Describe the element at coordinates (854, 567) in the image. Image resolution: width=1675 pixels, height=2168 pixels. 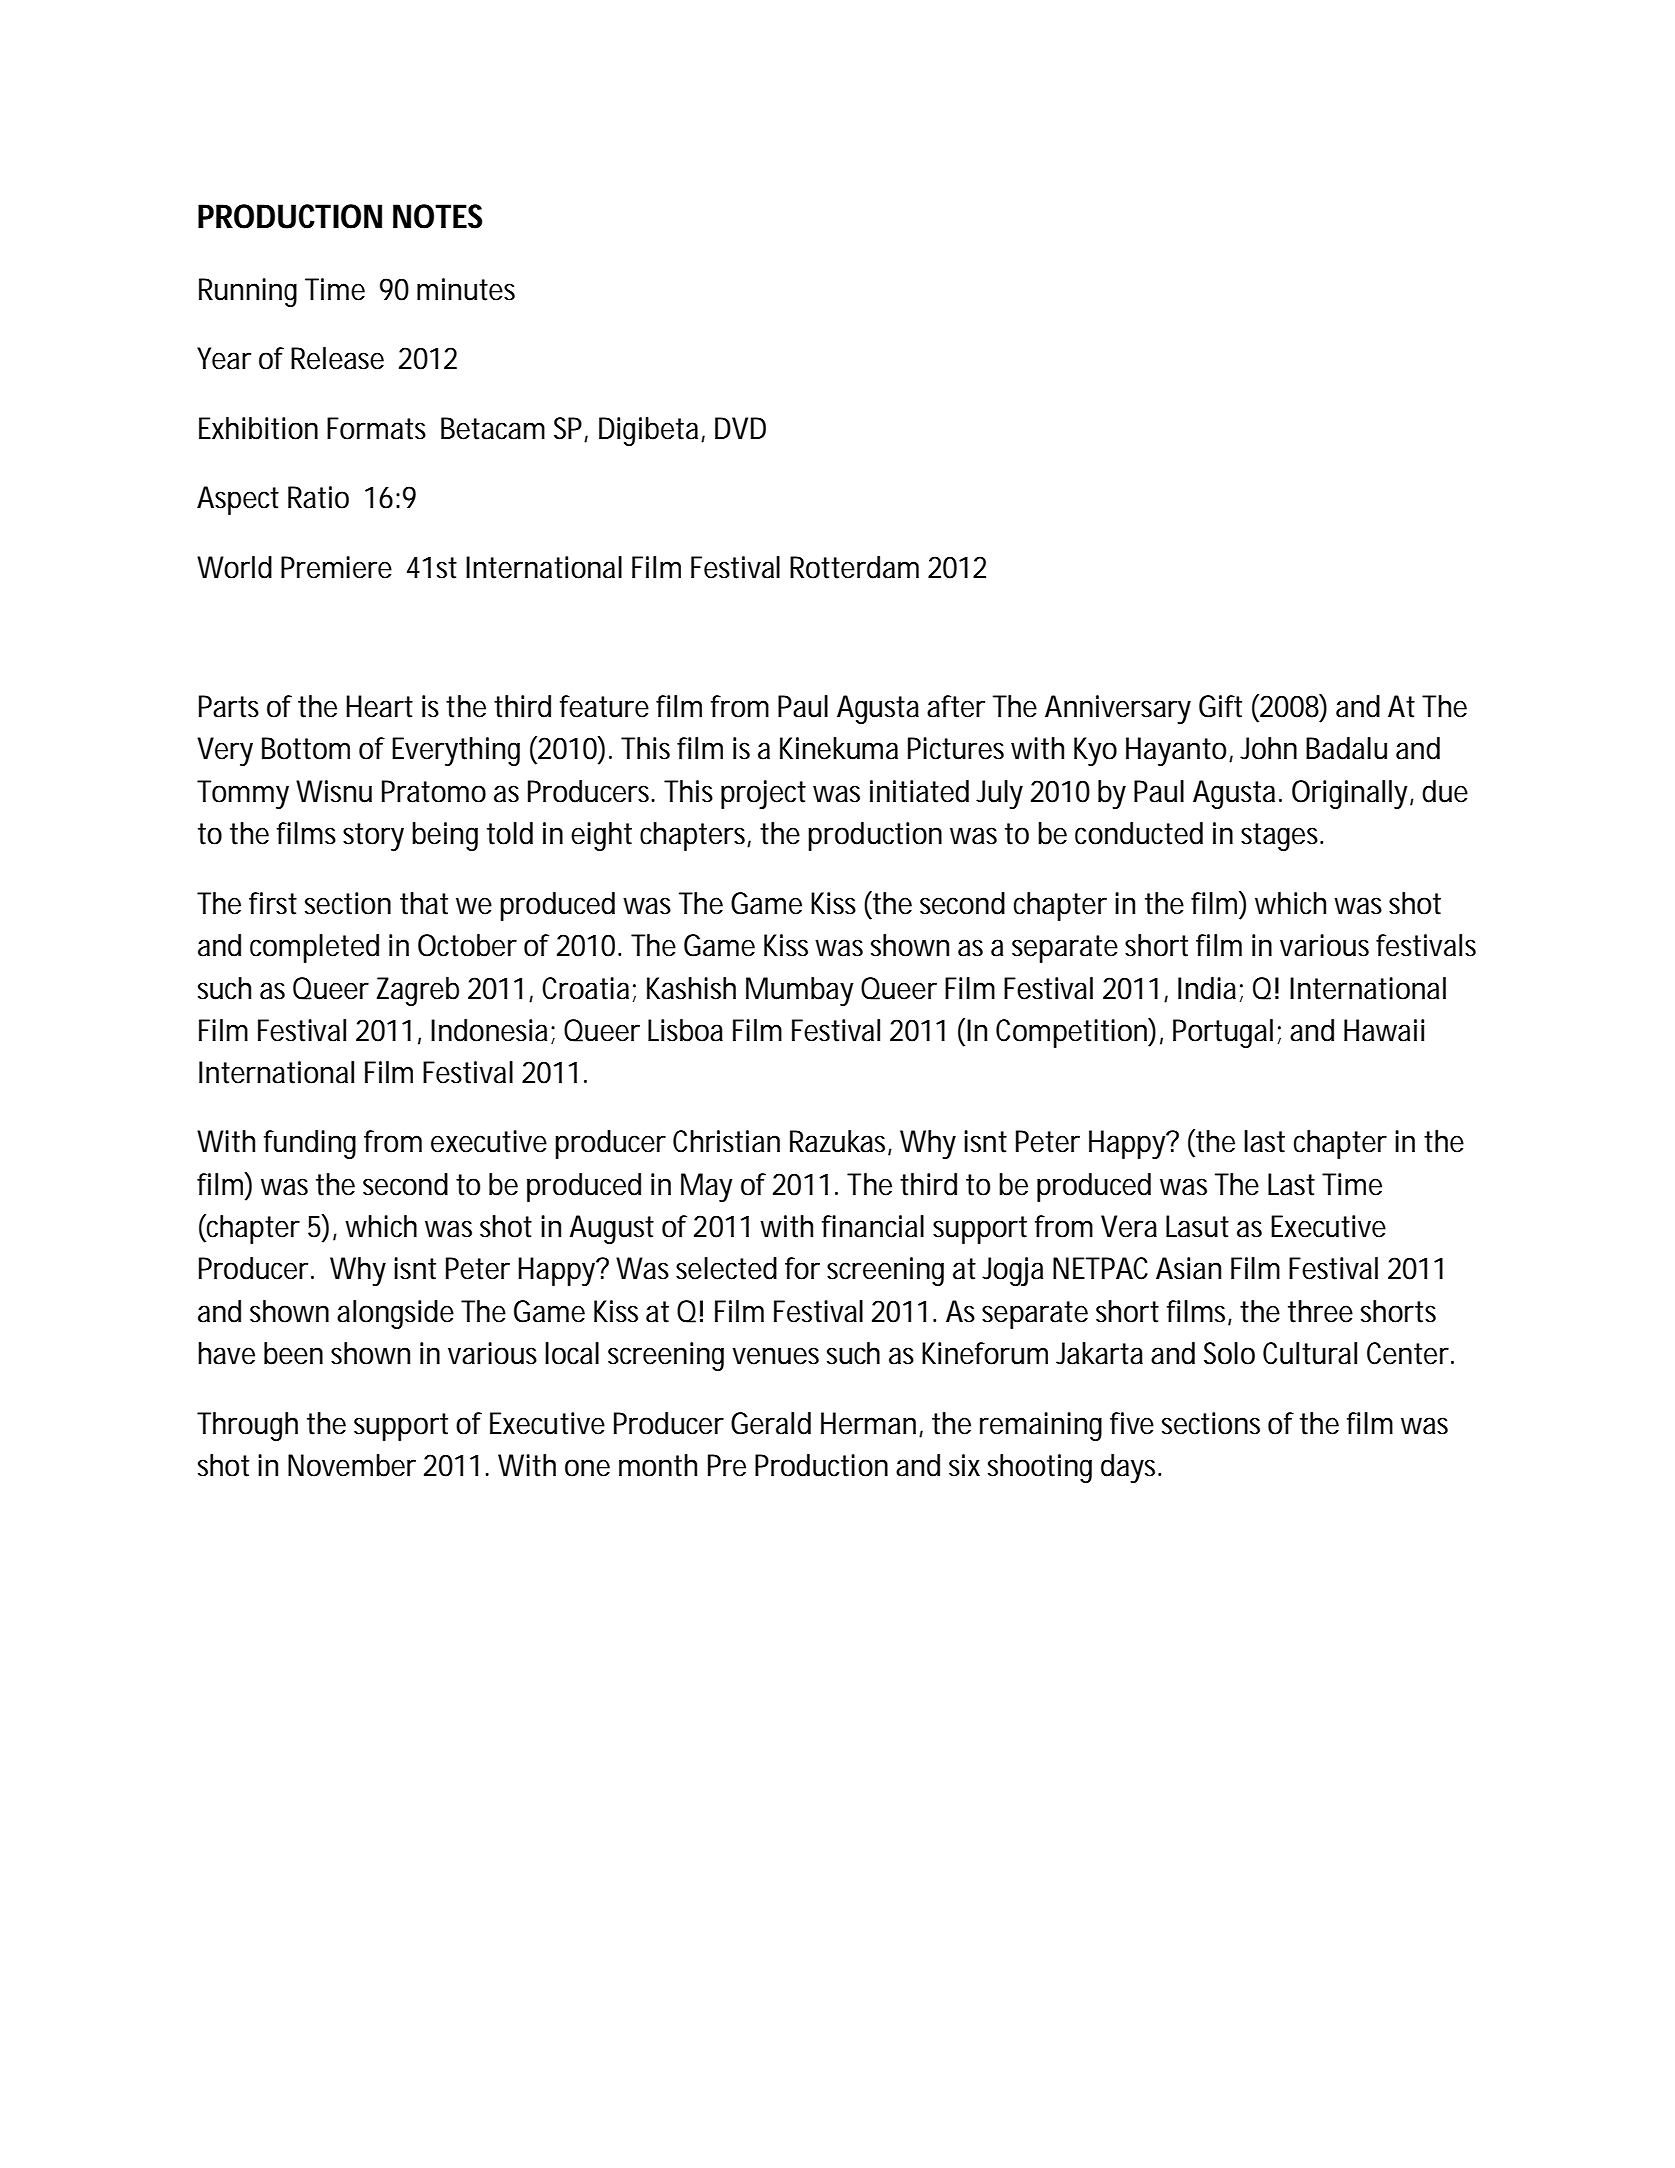
I see `Rotterdam` at that location.
